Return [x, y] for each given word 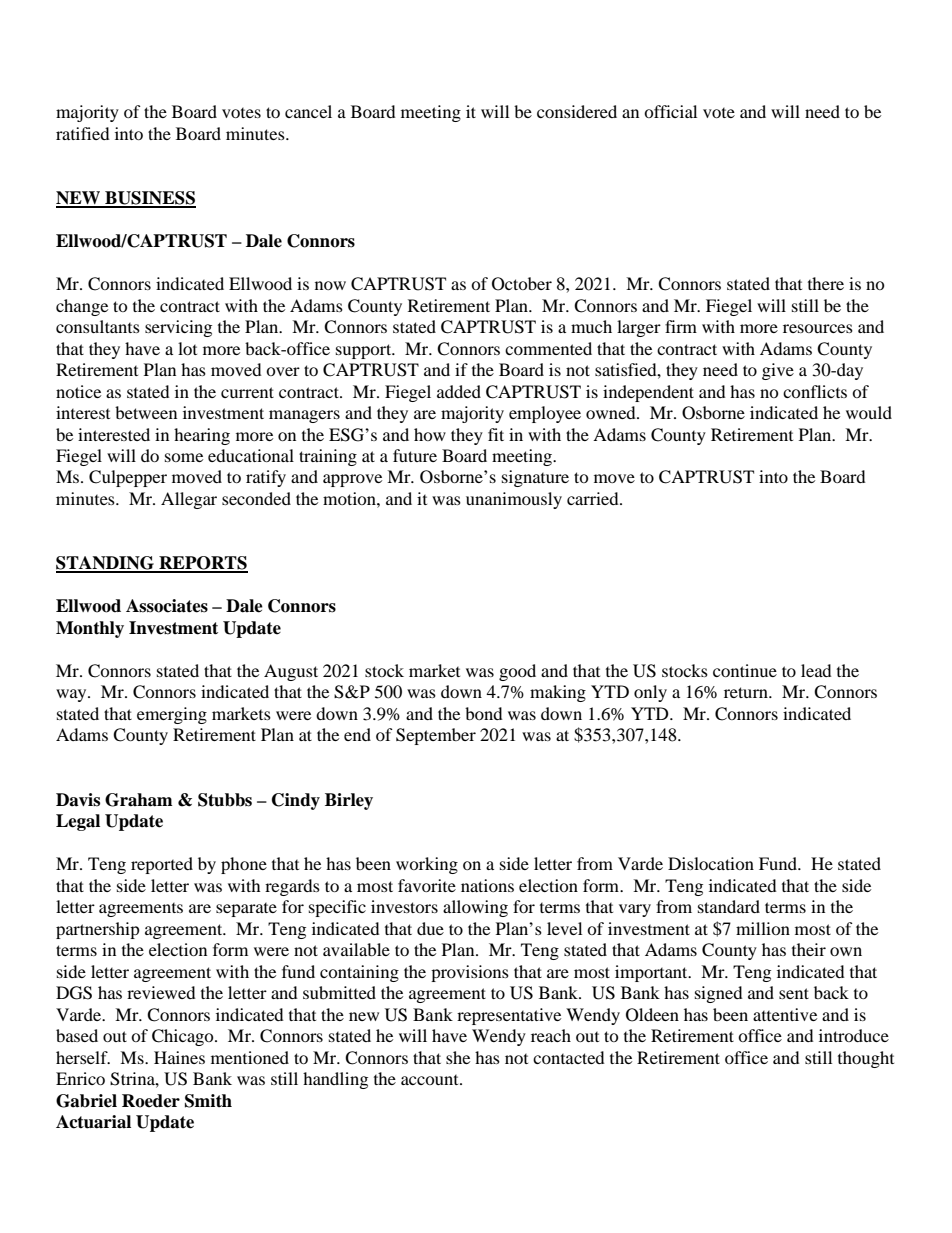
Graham [139, 800]
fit [496, 434]
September [436, 736]
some [184, 457]
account [431, 1080]
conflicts [815, 391]
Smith [208, 1101]
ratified [83, 133]
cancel [308, 111]
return [747, 692]
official [670, 111]
